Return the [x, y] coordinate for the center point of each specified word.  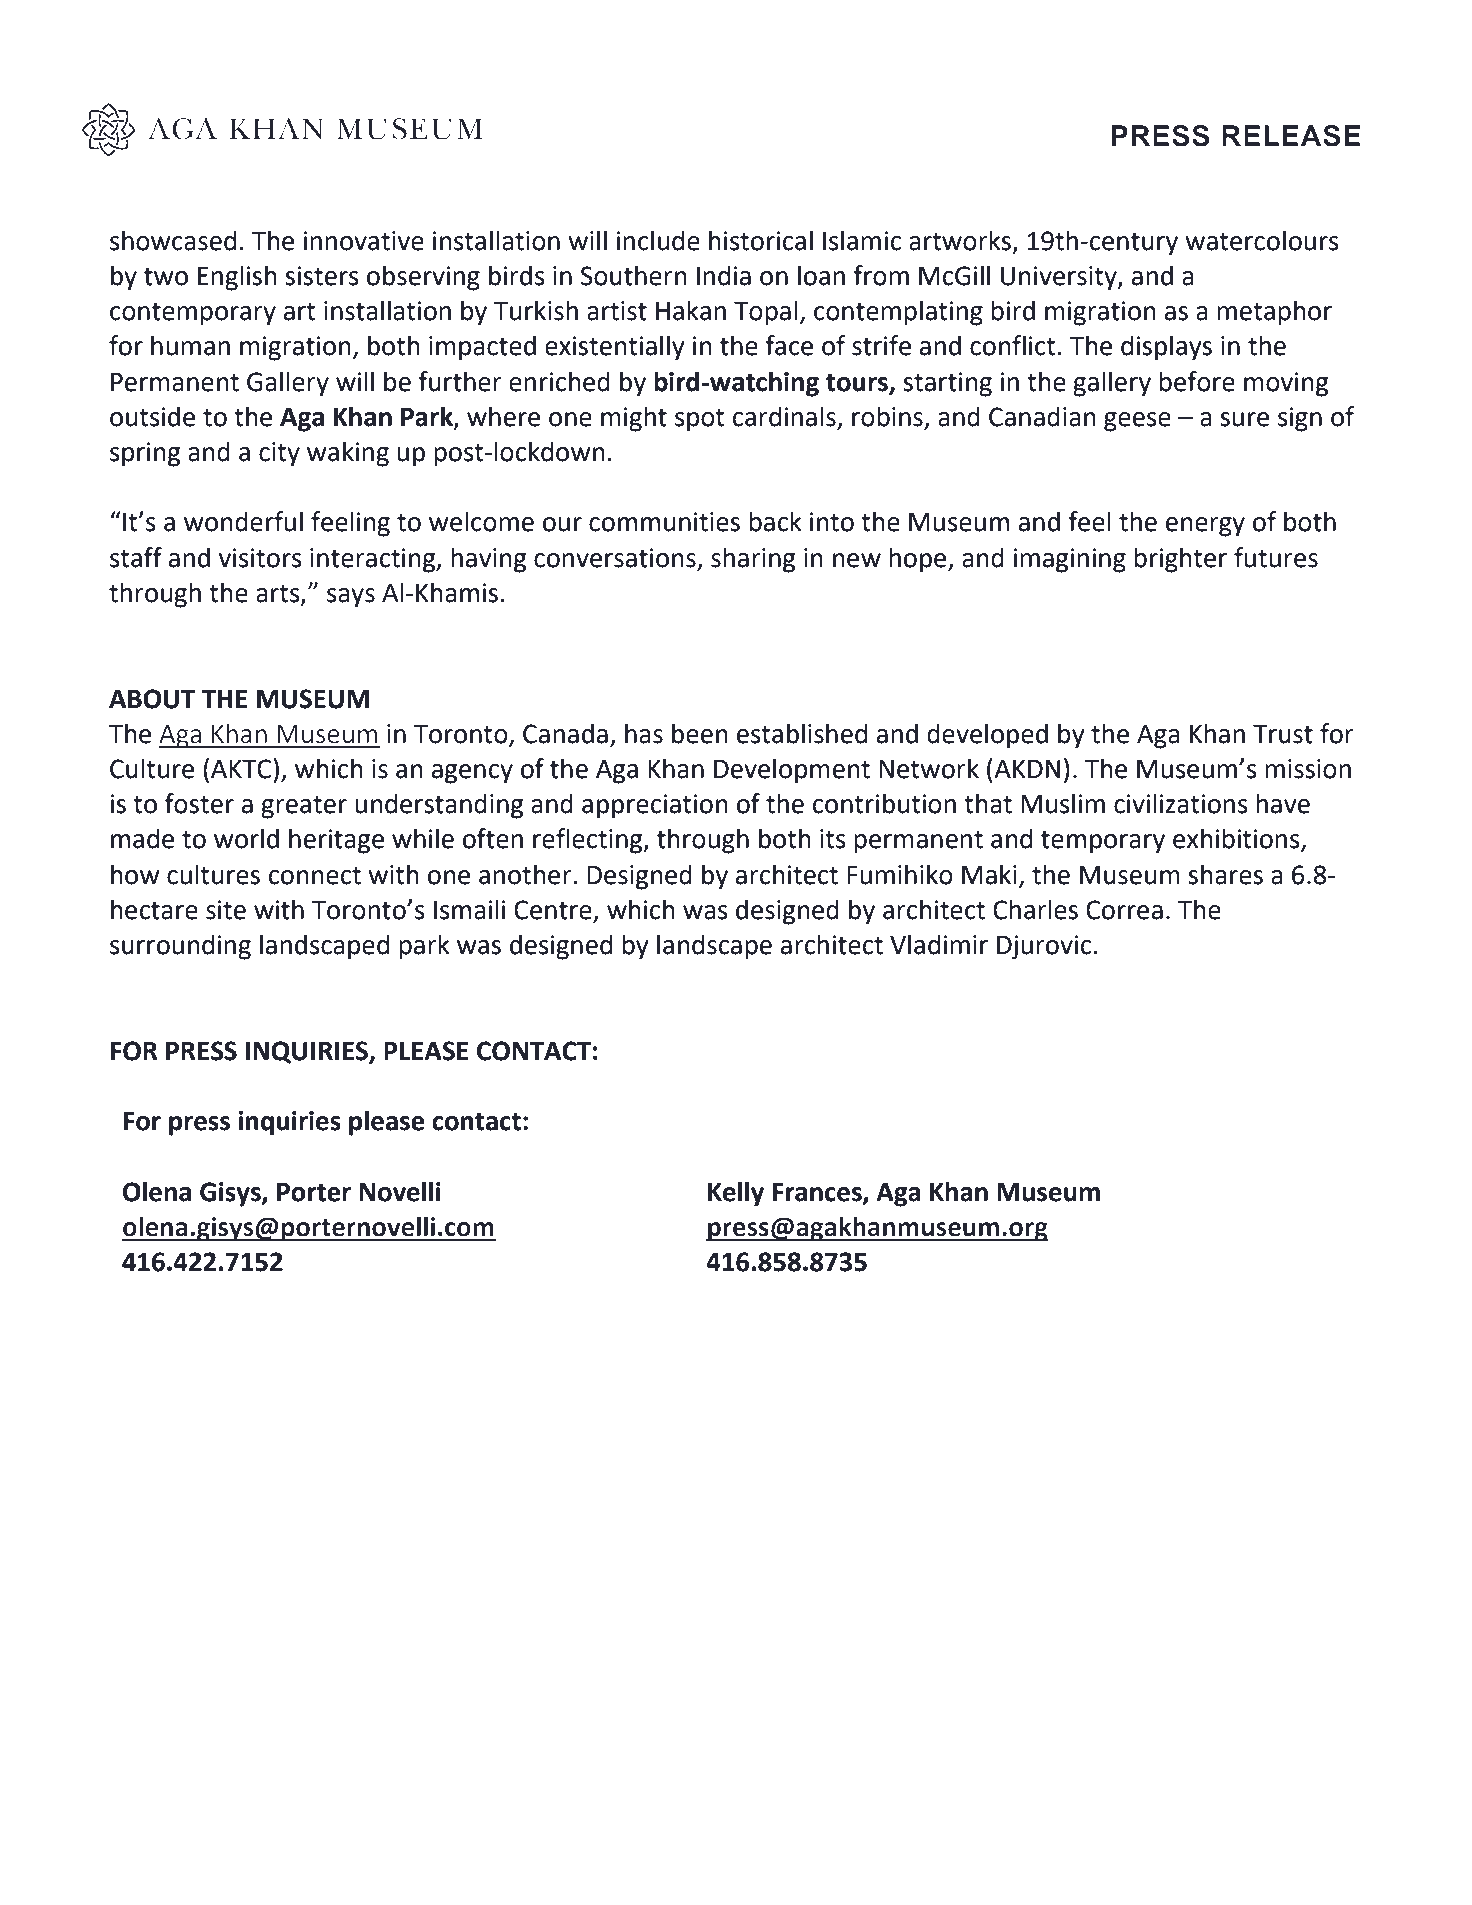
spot [699, 420]
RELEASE [1291, 136]
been [700, 733]
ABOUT [152, 699]
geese [1137, 422]
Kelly [736, 1194]
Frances [818, 1193]
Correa [1124, 910]
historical [761, 240]
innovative [363, 241]
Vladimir [939, 944]
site [226, 910]
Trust [1283, 734]
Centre [554, 911]
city [279, 454]
